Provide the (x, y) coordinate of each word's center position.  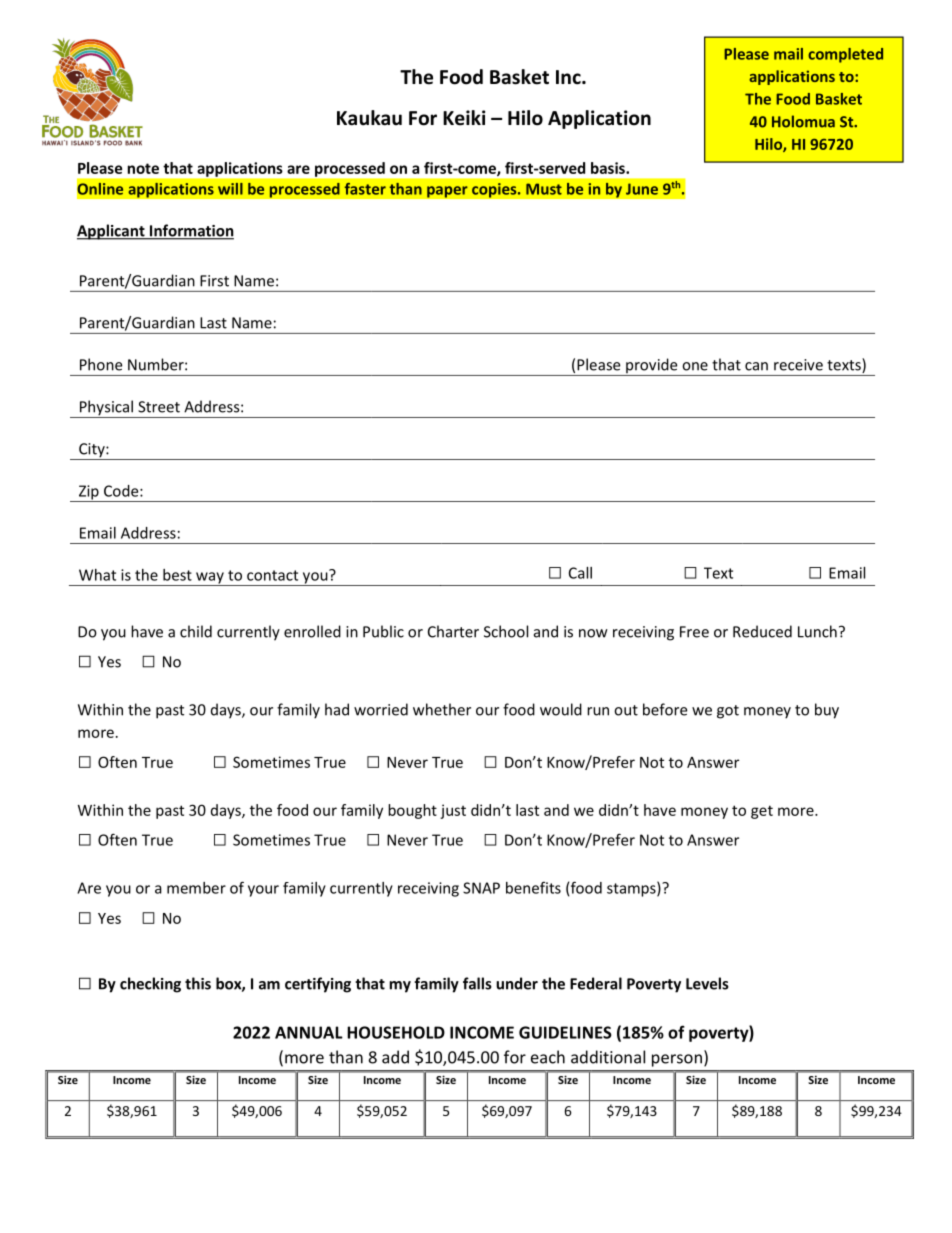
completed (845, 55)
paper (447, 192)
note (143, 168)
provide (652, 367)
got (728, 712)
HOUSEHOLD (396, 1032)
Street (159, 407)
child (196, 631)
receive (798, 365)
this (198, 983)
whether (442, 709)
